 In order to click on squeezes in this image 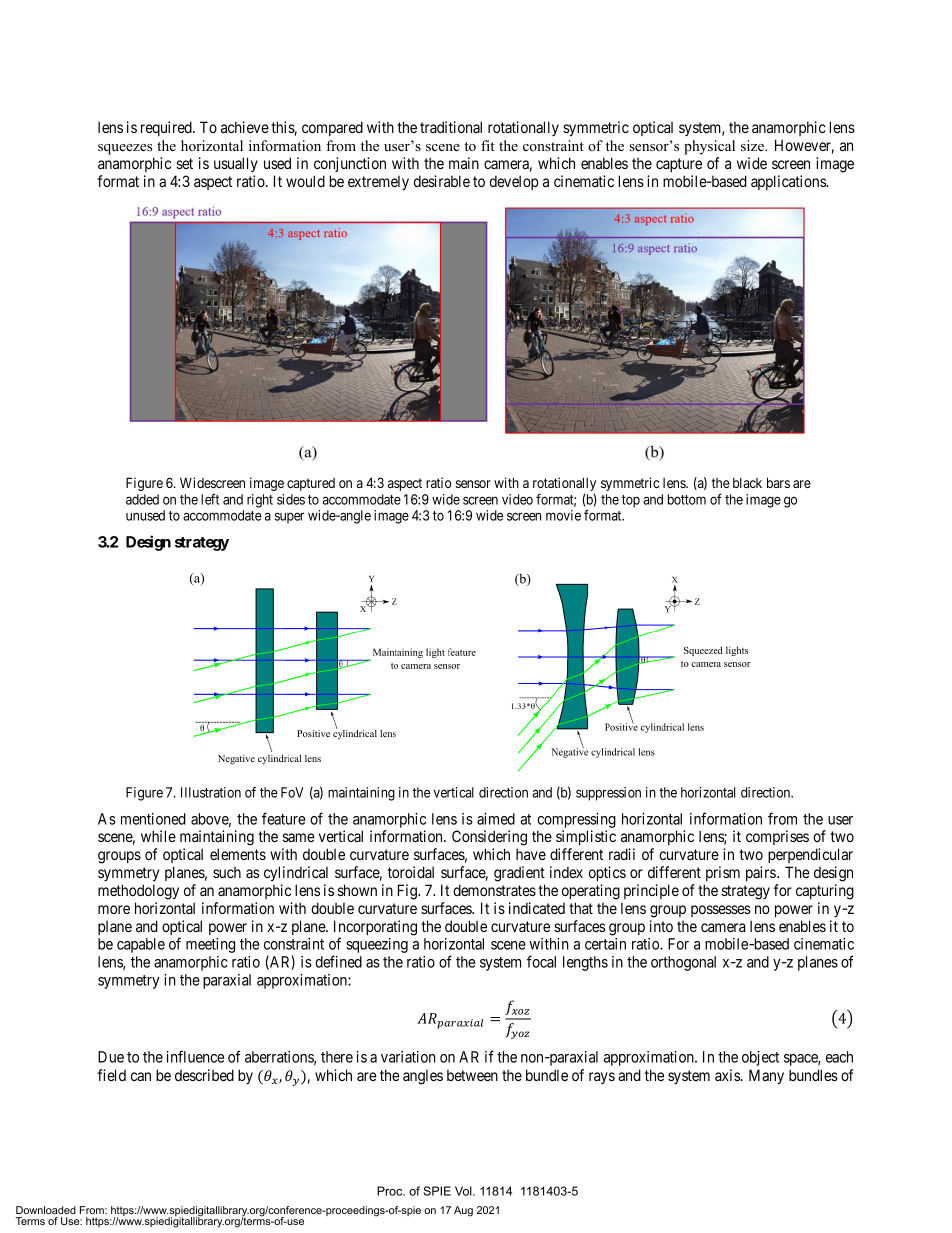, I will do `click(125, 149)`.
